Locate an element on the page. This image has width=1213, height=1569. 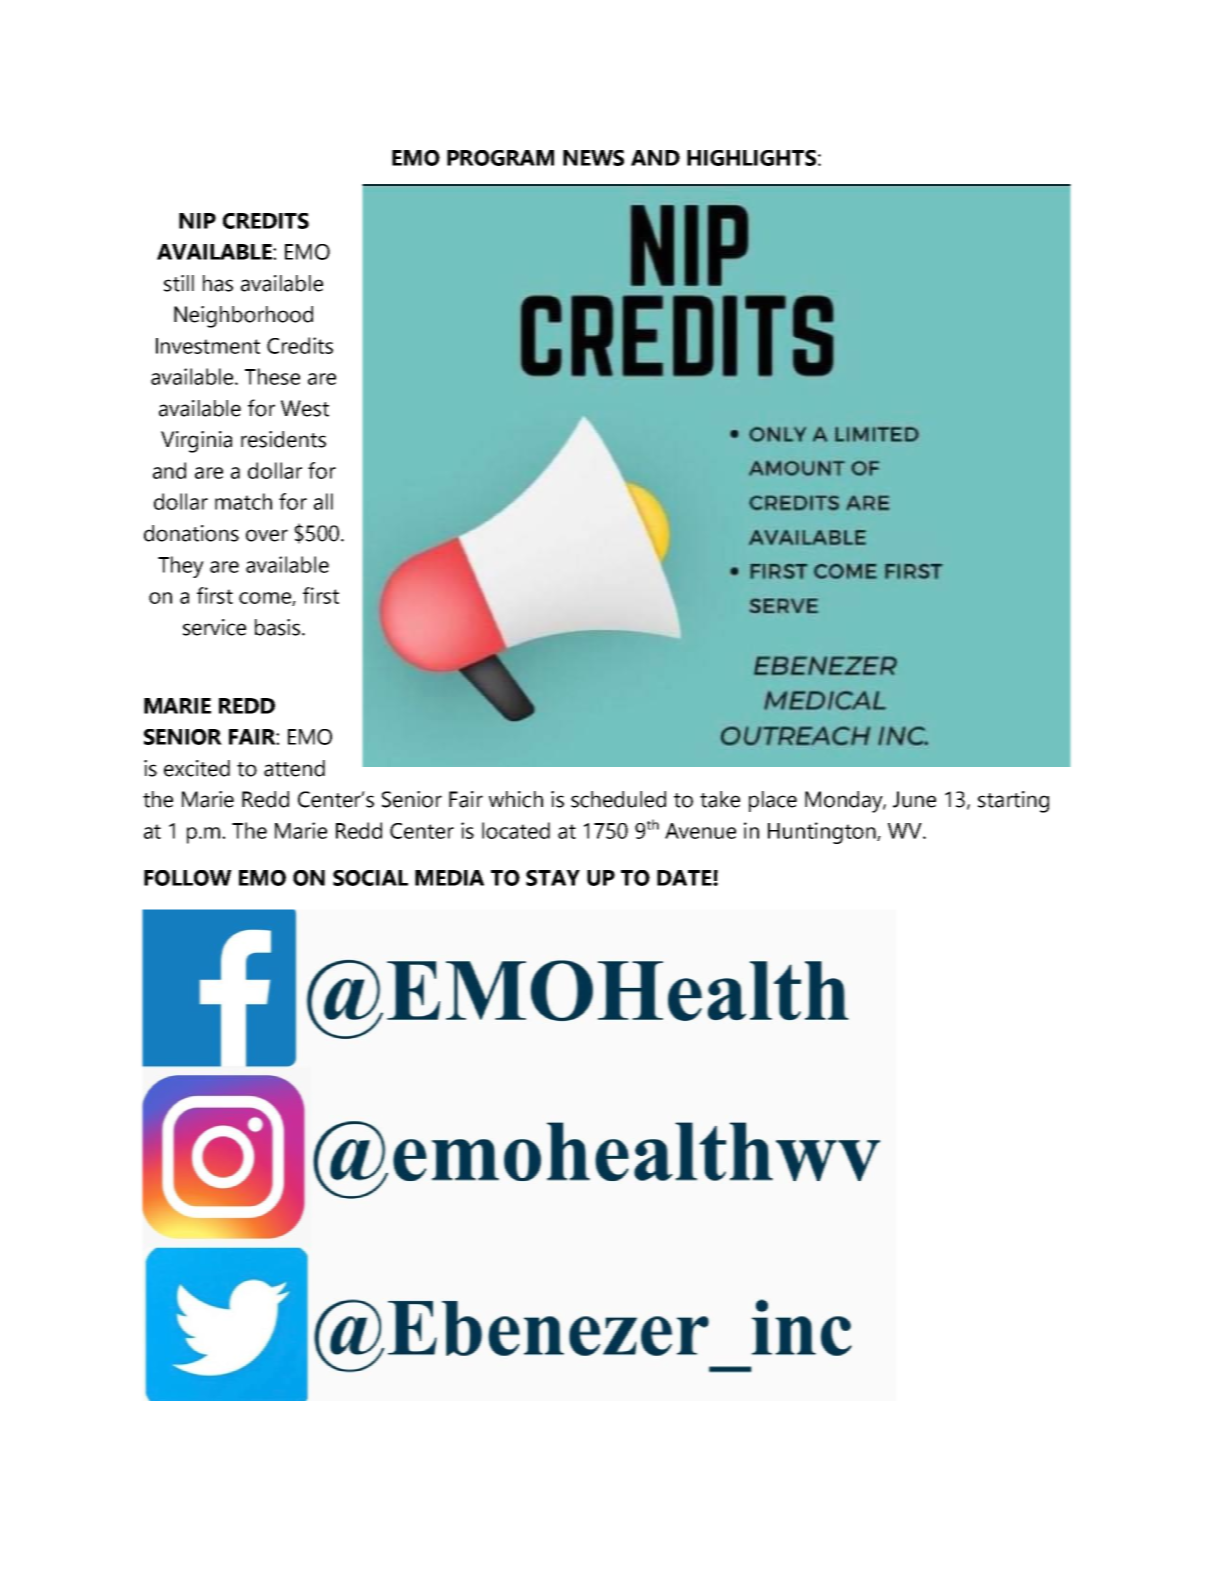
over is located at coordinates (267, 535).
